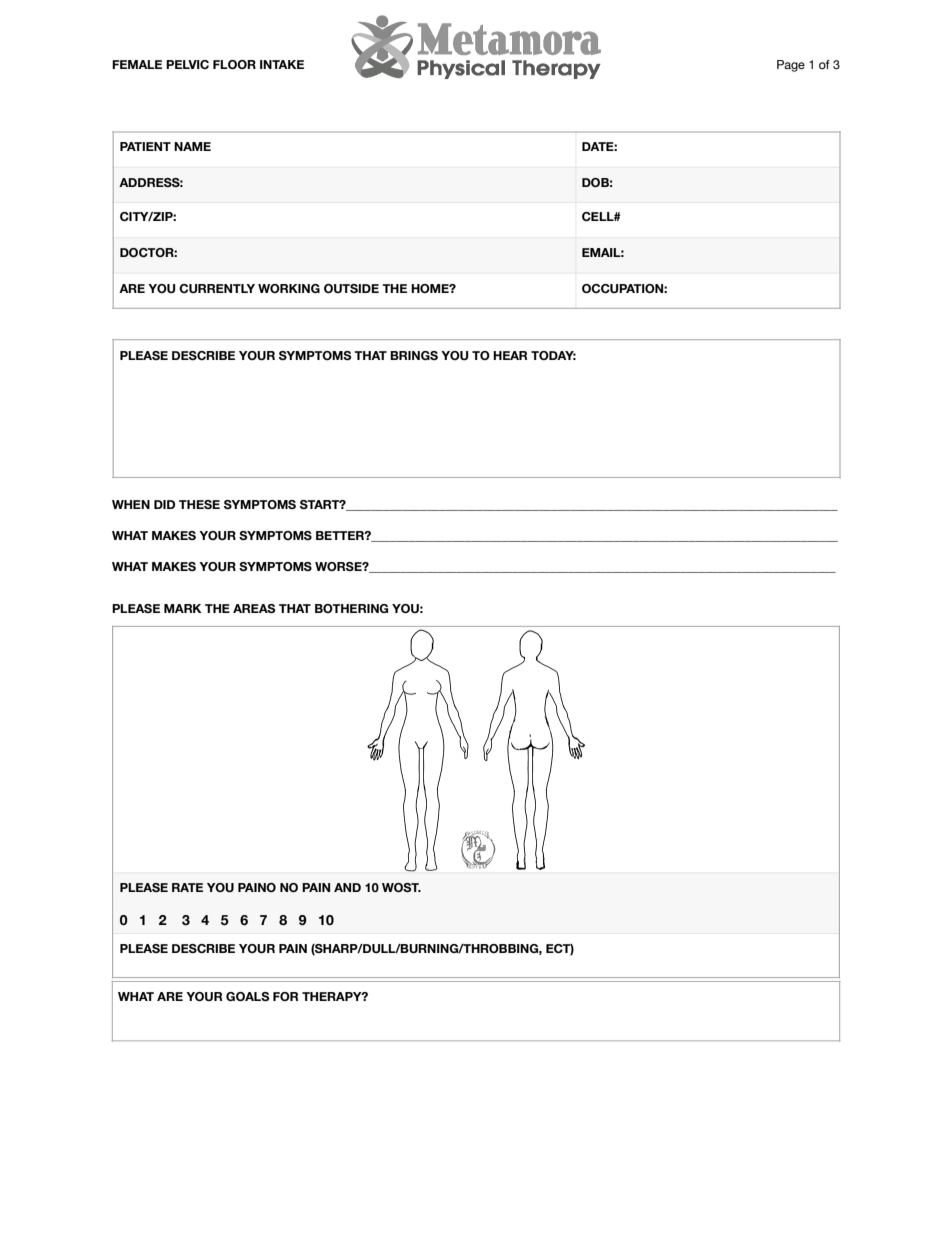 The width and height of the document is (952, 1233). What do you see at coordinates (347, 887) in the document?
I see `AND` at bounding box center [347, 887].
